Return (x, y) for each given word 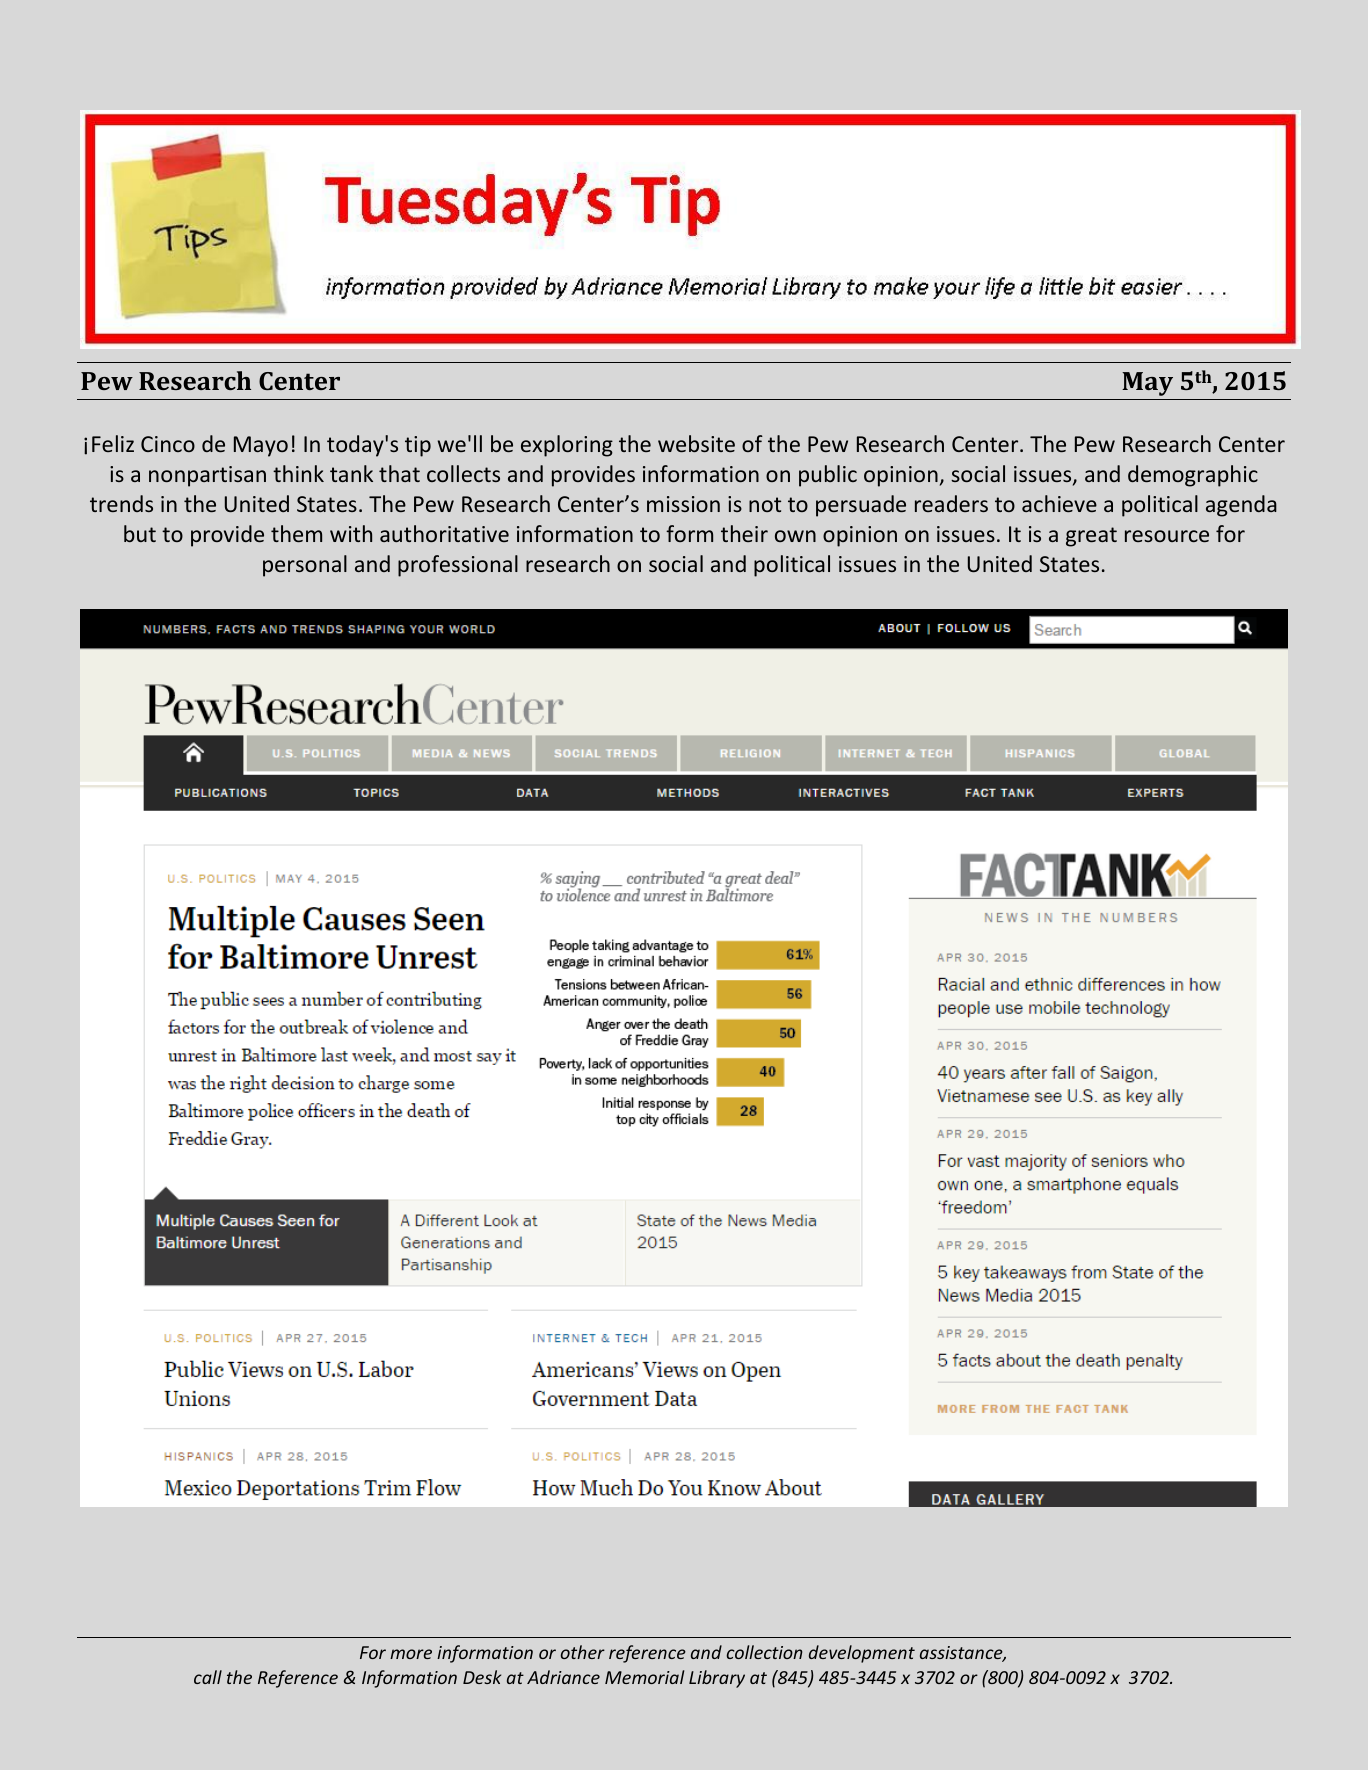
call (208, 1677)
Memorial (644, 1677)
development (862, 1654)
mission (683, 504)
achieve (1059, 503)
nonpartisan (207, 476)
